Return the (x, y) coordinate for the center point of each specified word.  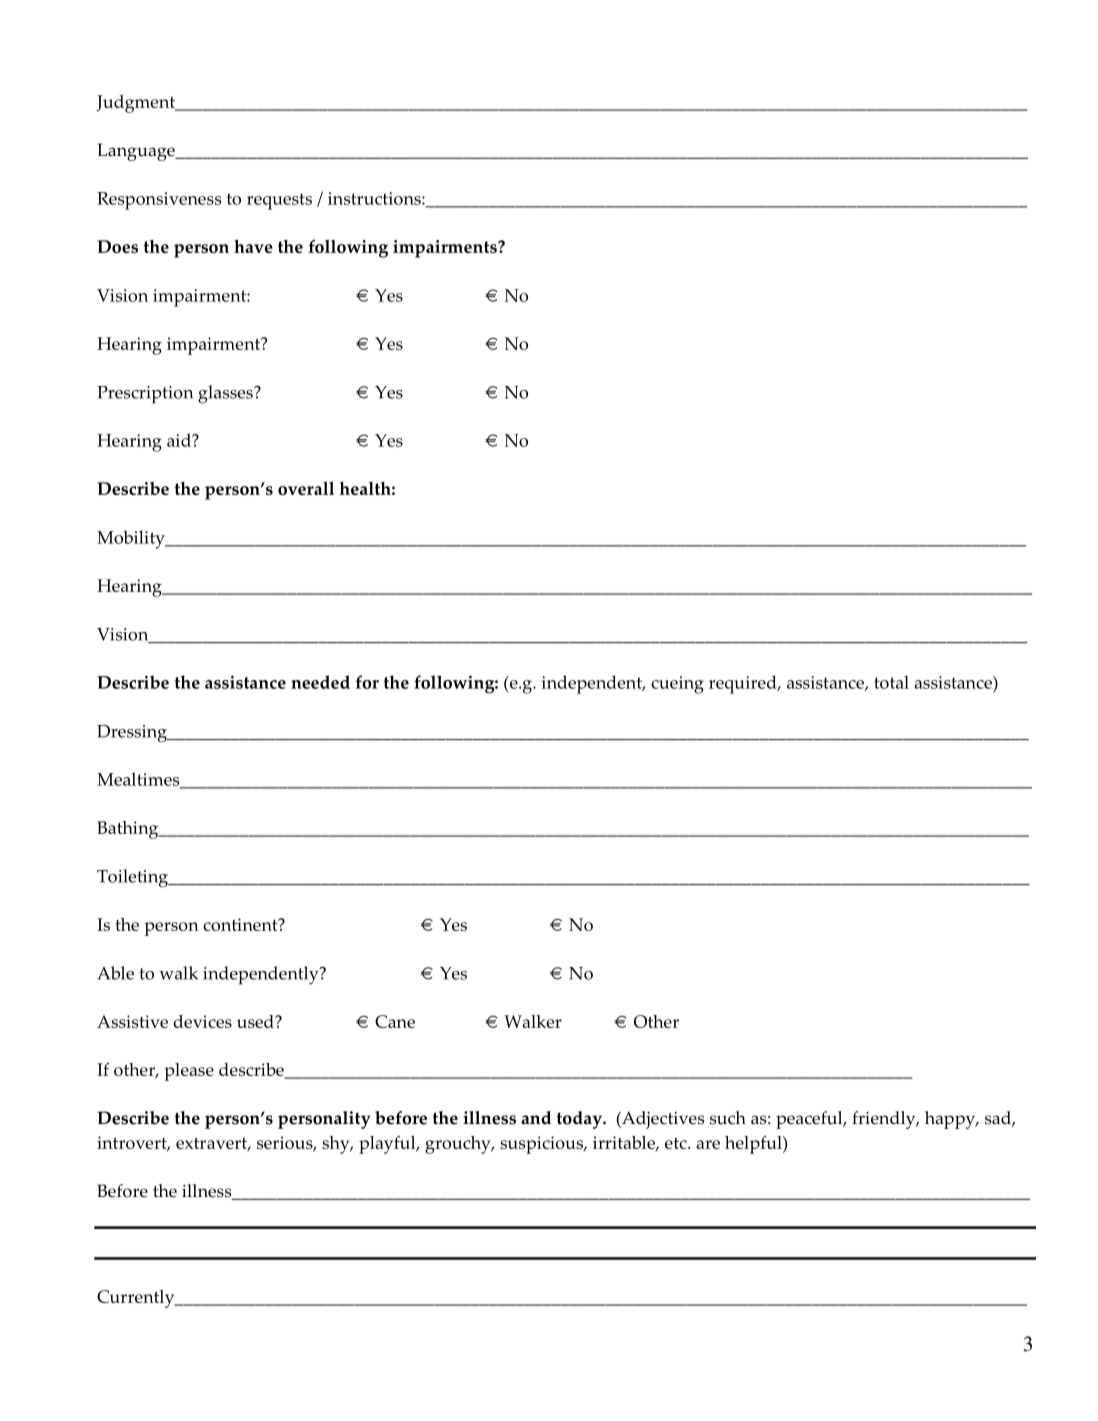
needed (320, 682)
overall (306, 488)
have (253, 246)
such (728, 1118)
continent (241, 924)
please (189, 1072)
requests (279, 201)
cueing (677, 685)
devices (202, 1021)
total (891, 682)
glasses (226, 394)
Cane (395, 1021)
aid (180, 440)
